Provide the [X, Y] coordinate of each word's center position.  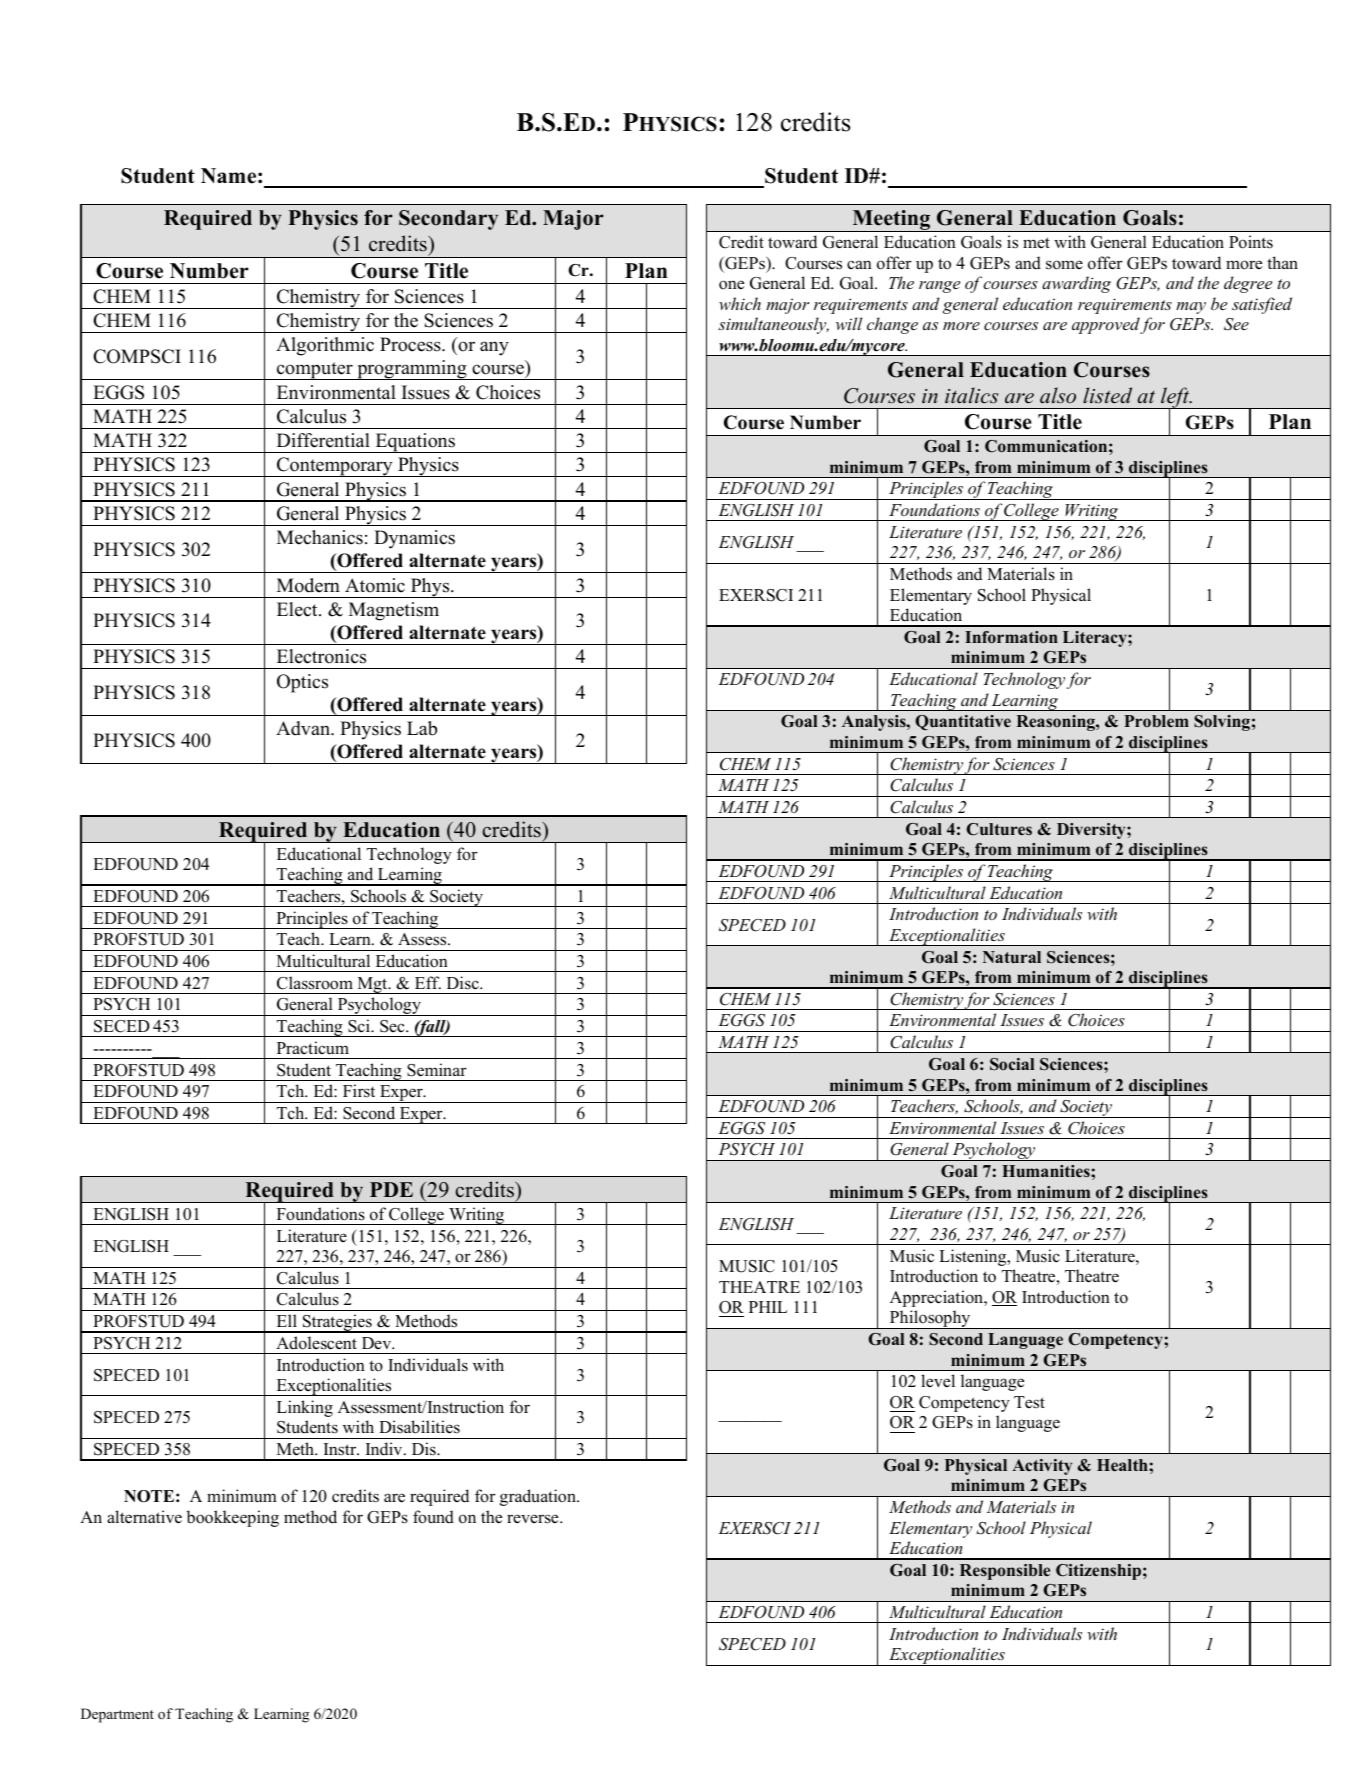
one [731, 285]
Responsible [1005, 1572]
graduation [539, 1497]
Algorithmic [325, 346]
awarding [1076, 284]
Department [117, 1715]
